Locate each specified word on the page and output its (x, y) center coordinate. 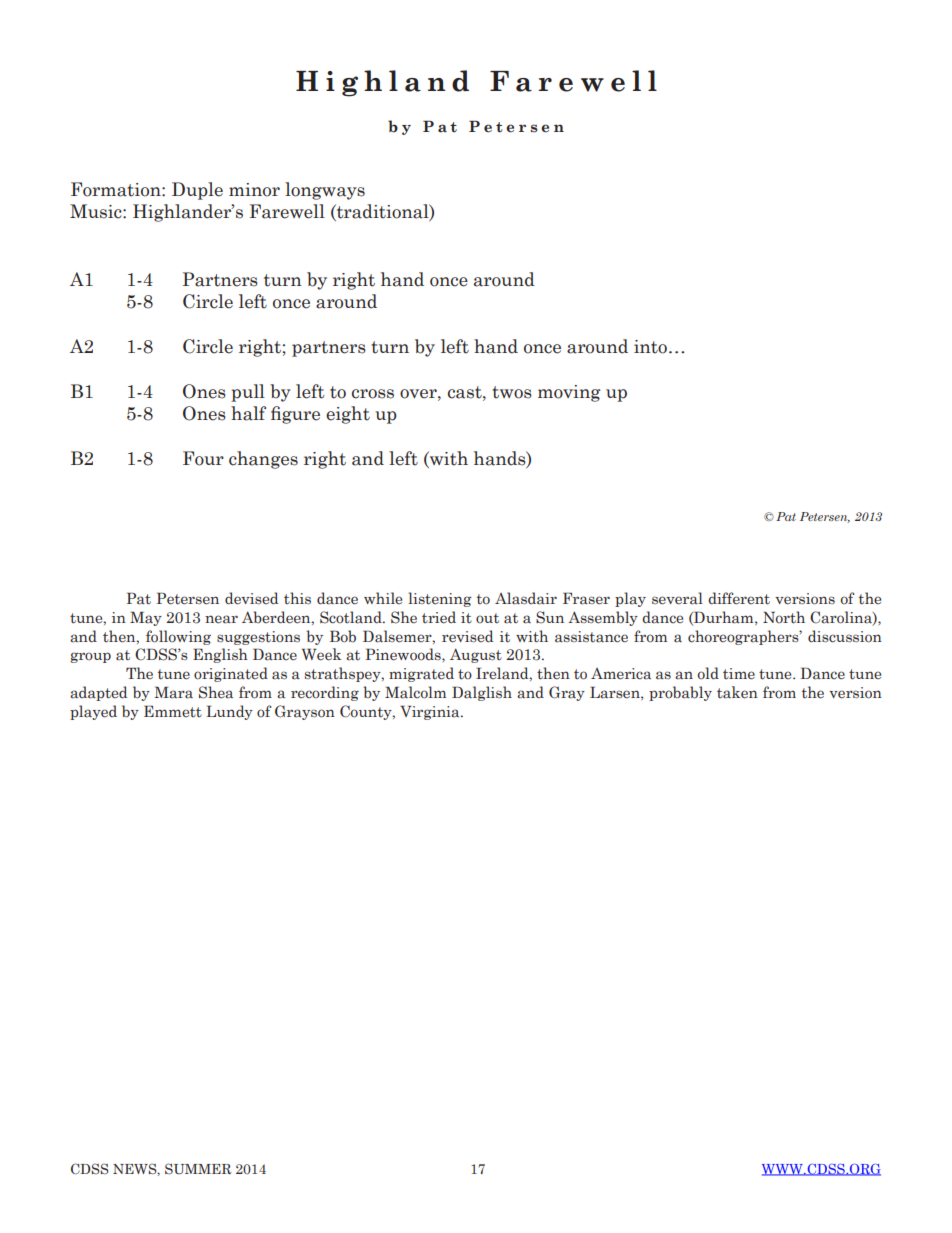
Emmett (173, 711)
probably (680, 693)
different (739, 598)
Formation (117, 189)
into (650, 347)
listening (440, 599)
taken (737, 692)
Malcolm (415, 692)
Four (203, 458)
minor (254, 190)
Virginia (431, 712)
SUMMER (198, 1169)
